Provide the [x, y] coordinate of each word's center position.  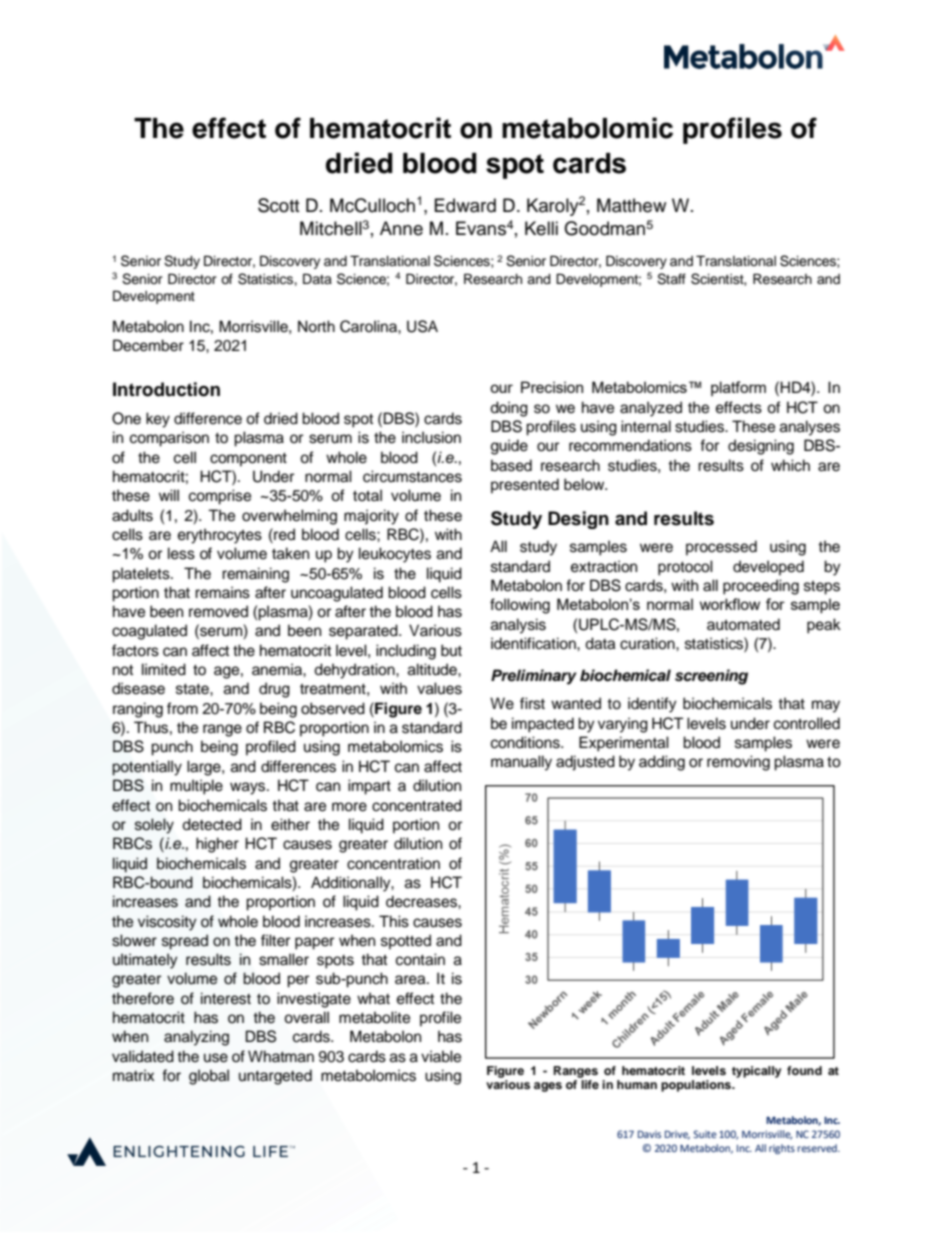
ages [548, 1087]
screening [711, 677]
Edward [465, 205]
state [193, 689]
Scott [278, 205]
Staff [671, 279]
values [439, 688]
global [209, 1077]
